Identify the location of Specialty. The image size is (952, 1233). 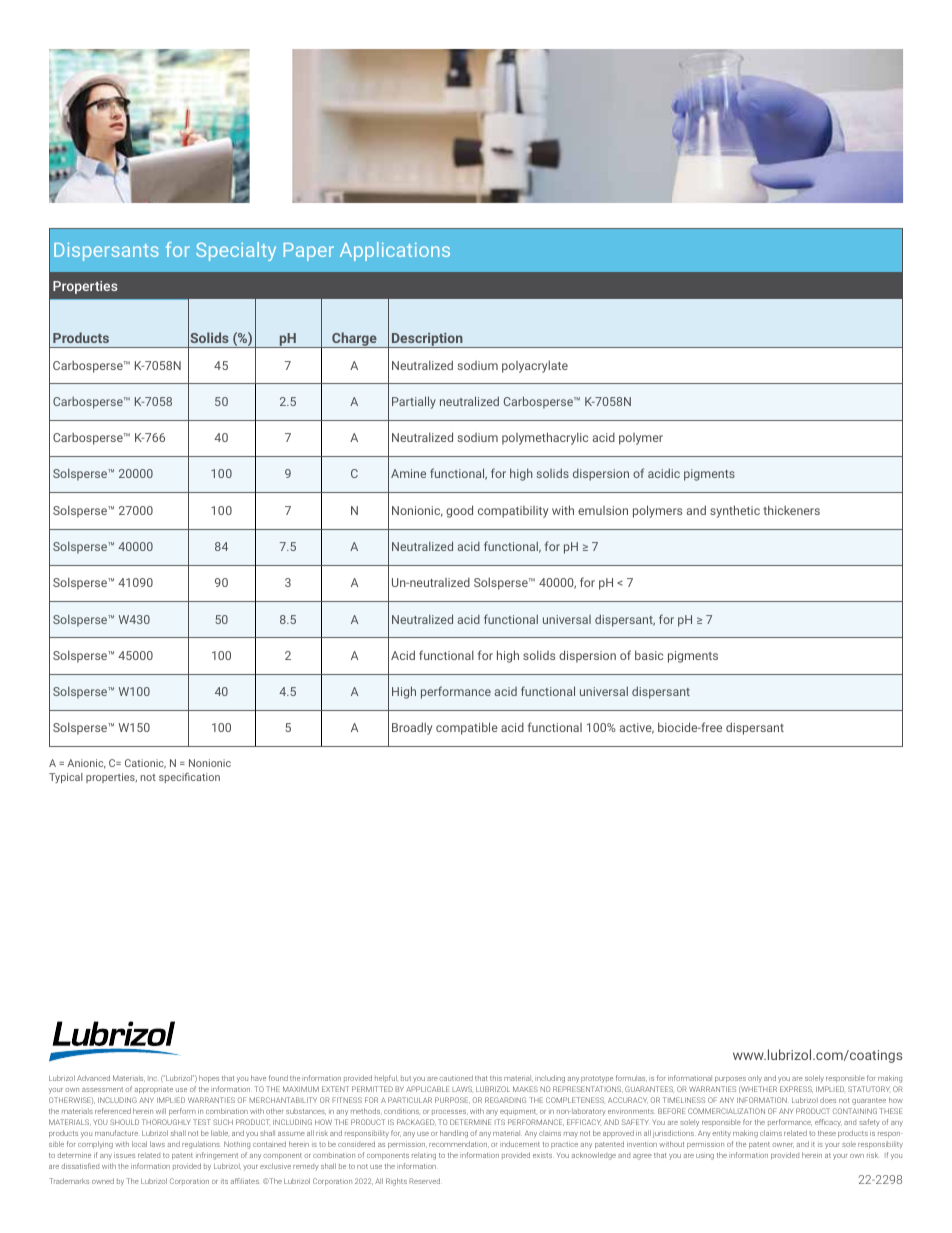
(236, 251).
